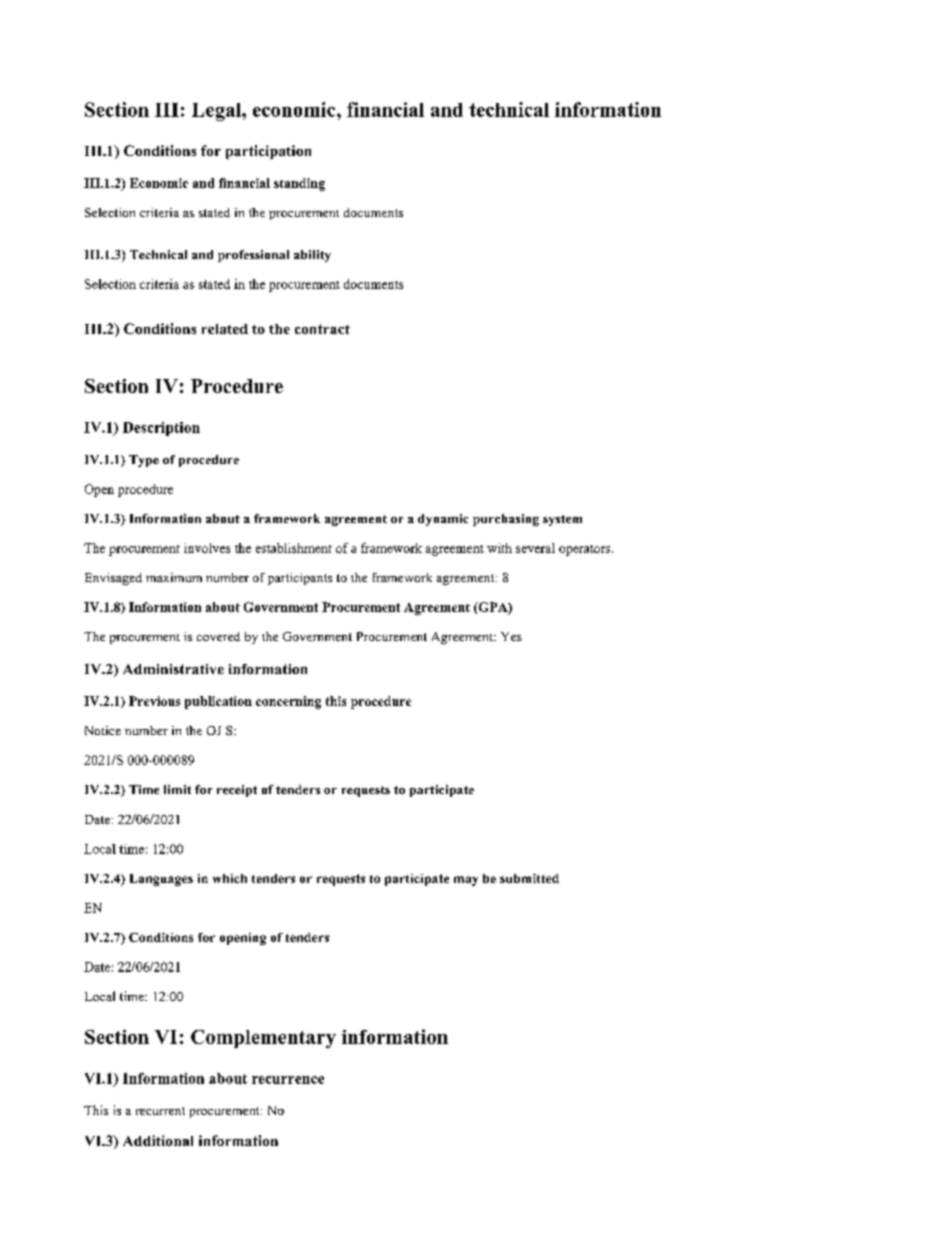 Image resolution: width=952 pixels, height=1233 pixels. What do you see at coordinates (268, 152) in the document?
I see `participation` at bounding box center [268, 152].
